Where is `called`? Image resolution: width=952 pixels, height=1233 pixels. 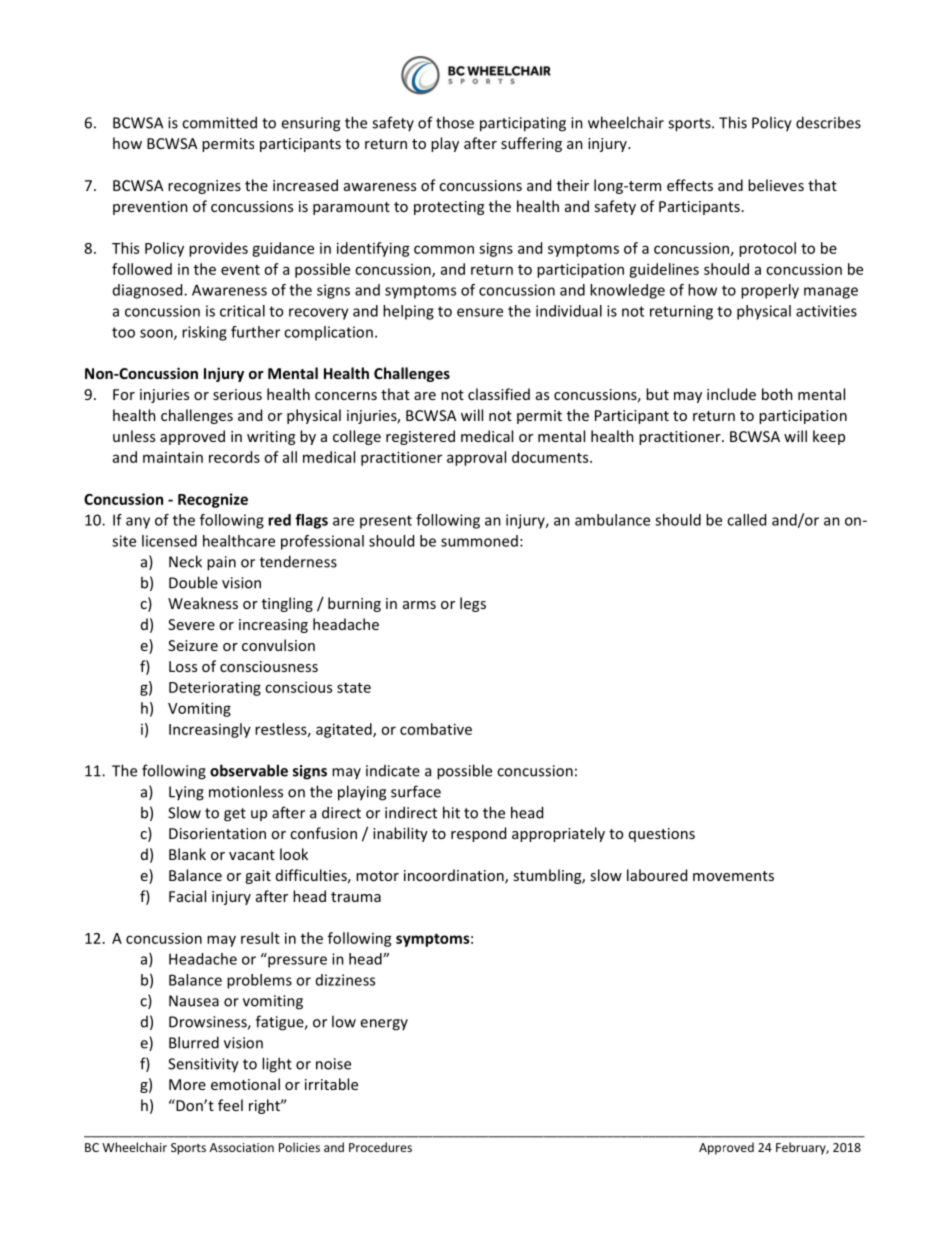
called is located at coordinates (746, 520).
